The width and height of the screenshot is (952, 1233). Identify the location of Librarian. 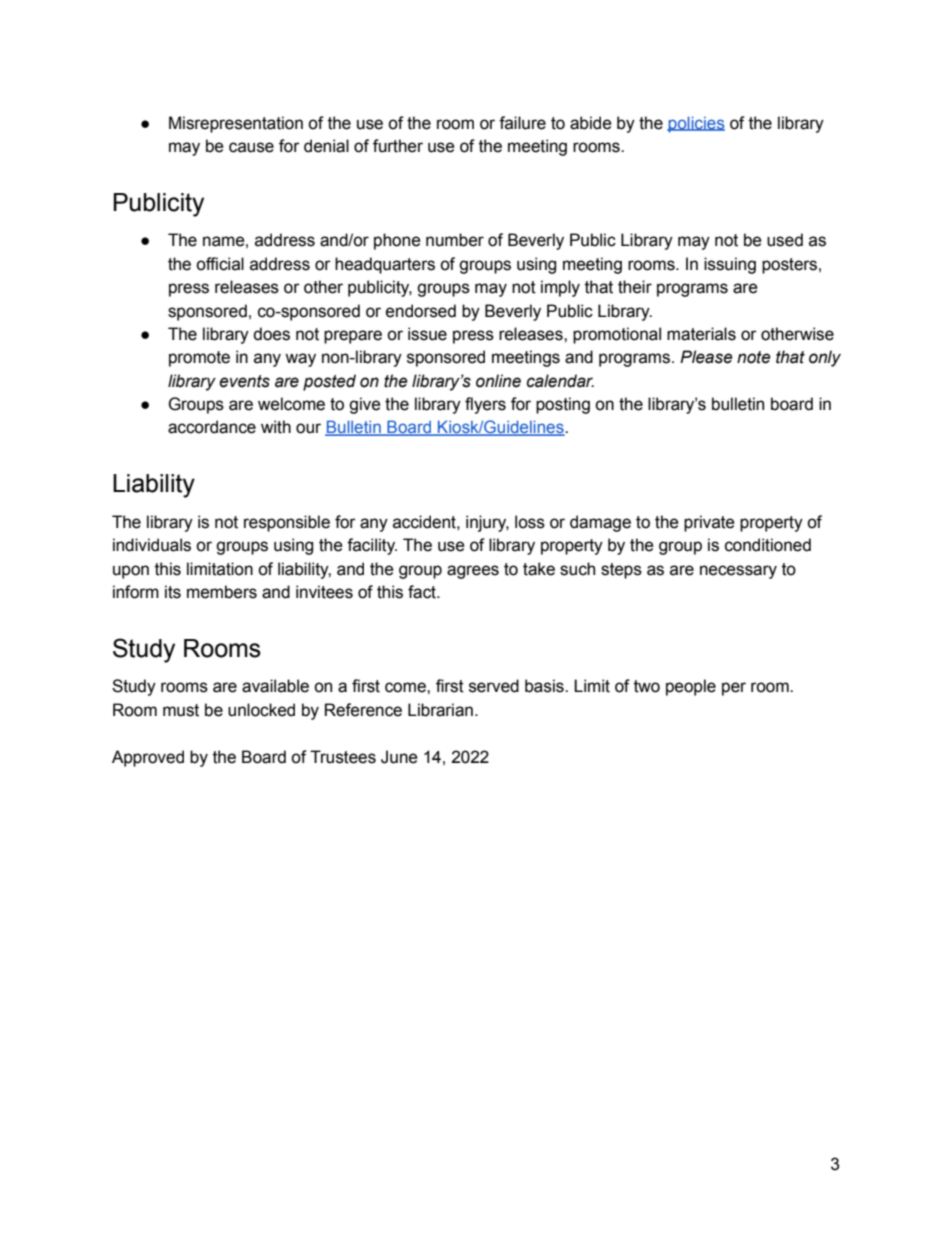
(440, 710).
